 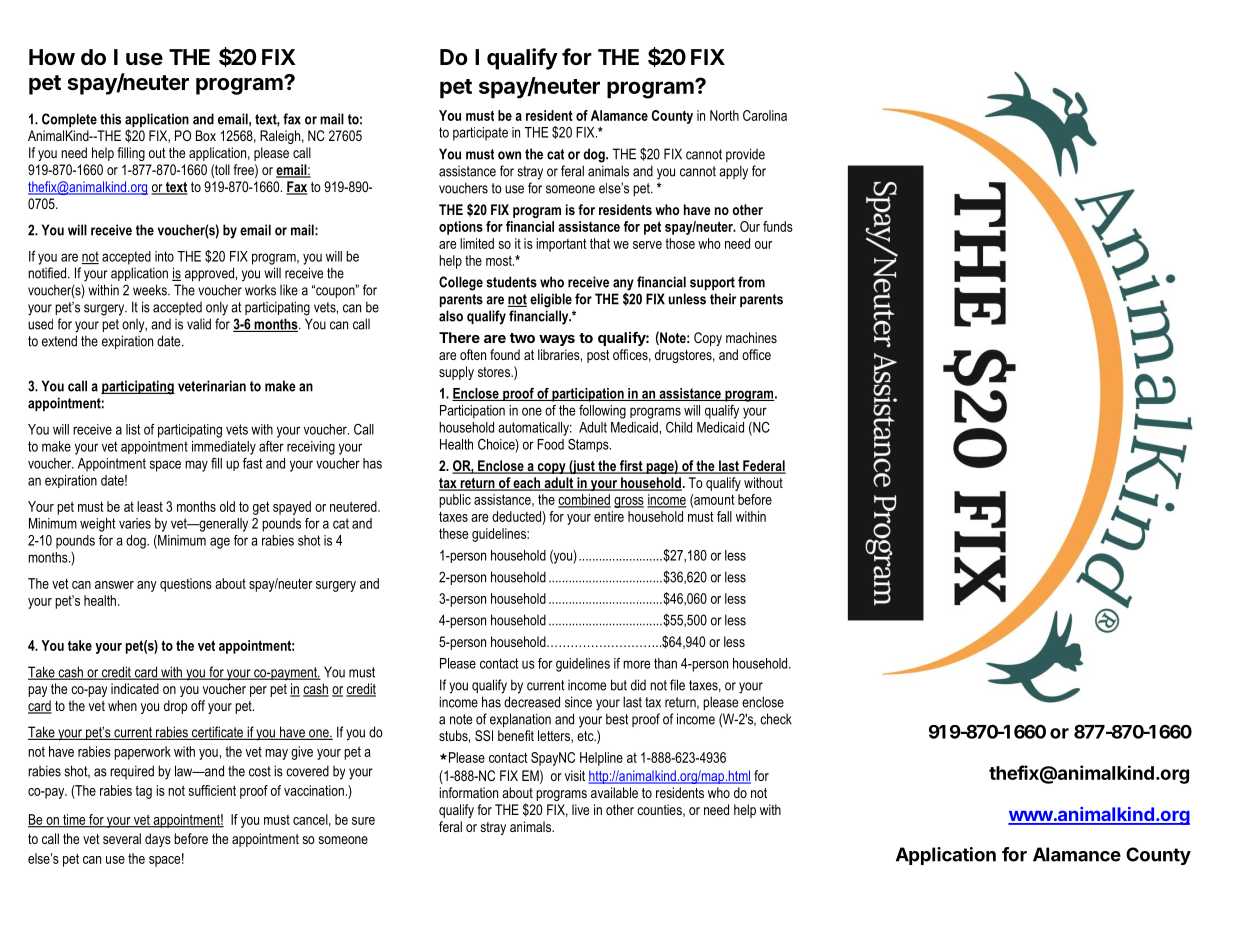 I want to click on those, so click(x=680, y=243).
